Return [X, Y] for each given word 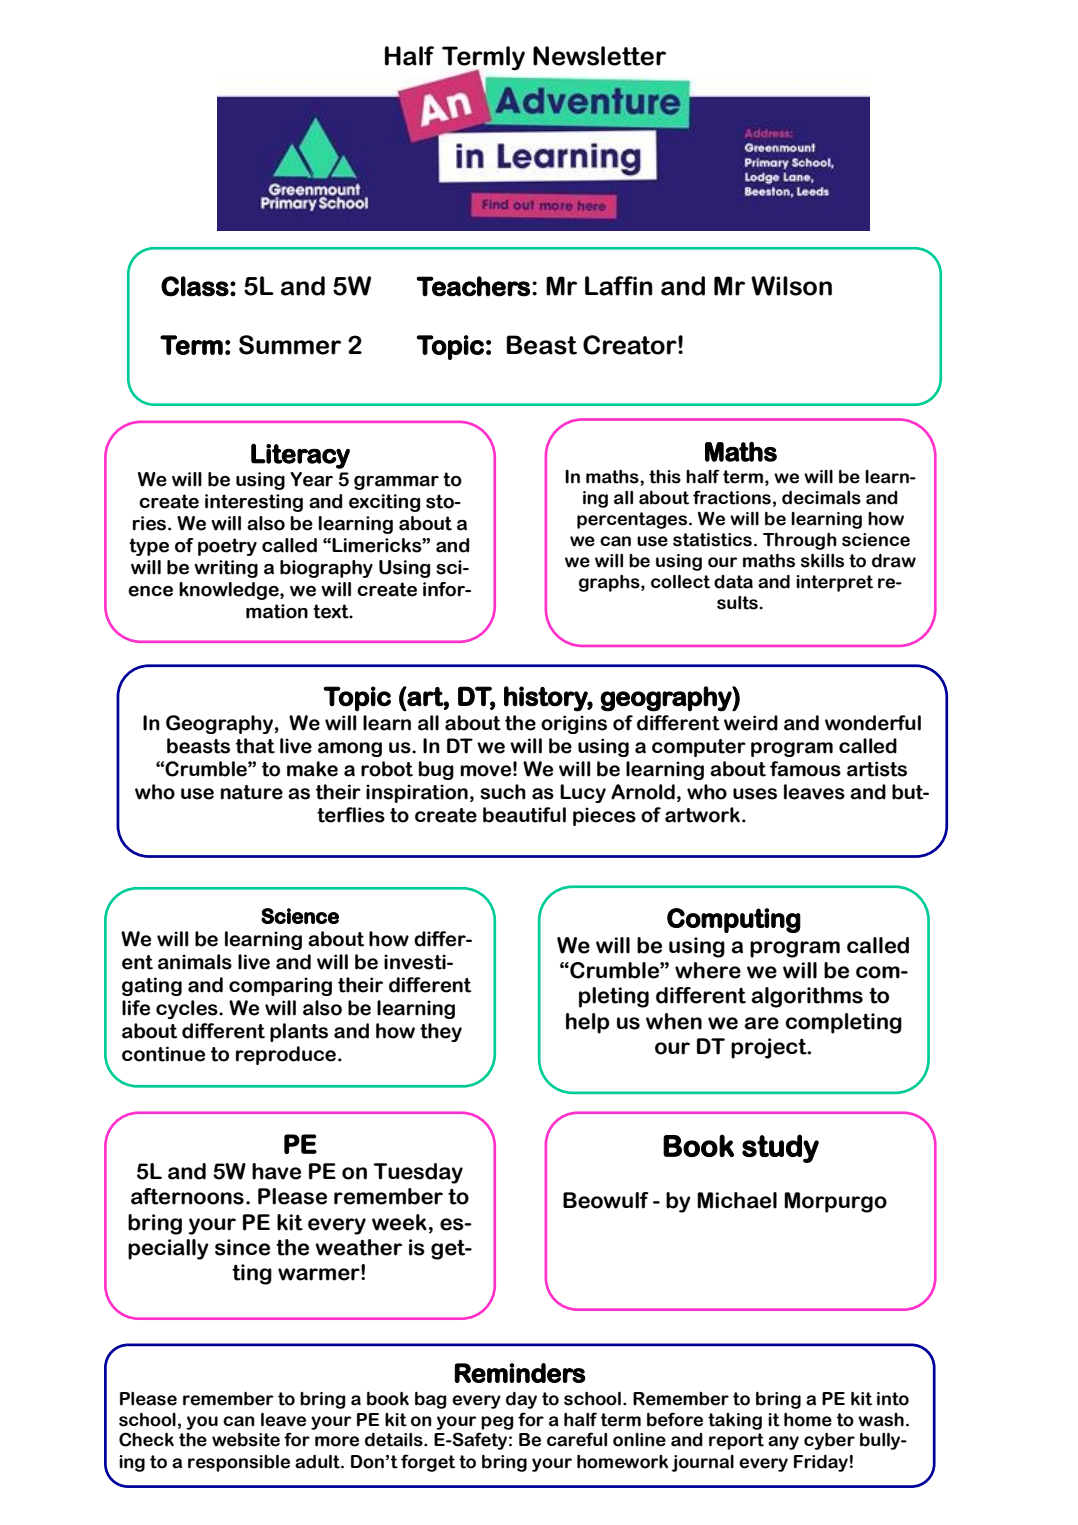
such [503, 792]
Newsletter [599, 56]
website [246, 1440]
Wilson [791, 286]
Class [195, 286]
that [255, 746]
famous [805, 769]
